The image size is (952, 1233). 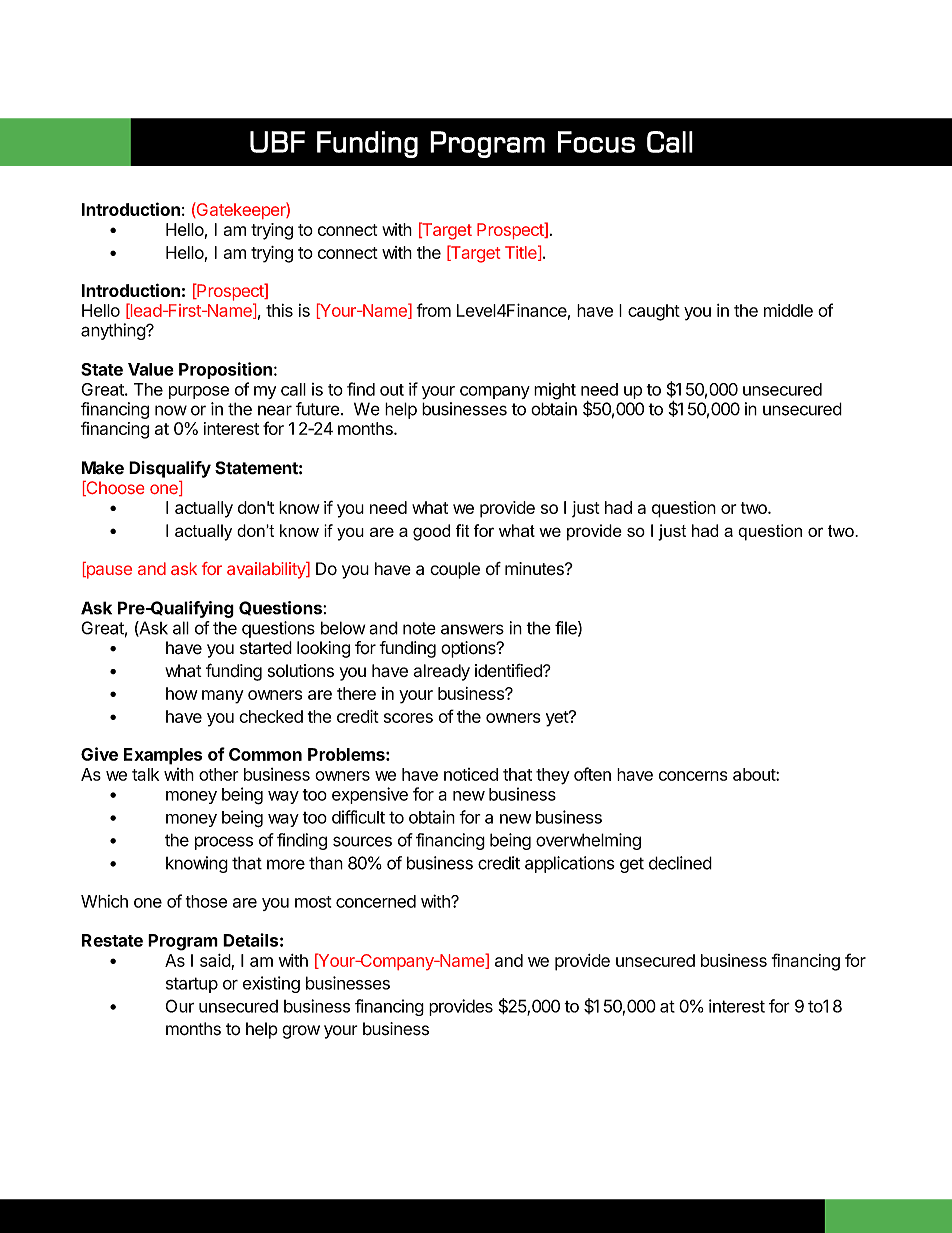 I want to click on pause, so click(x=108, y=572).
